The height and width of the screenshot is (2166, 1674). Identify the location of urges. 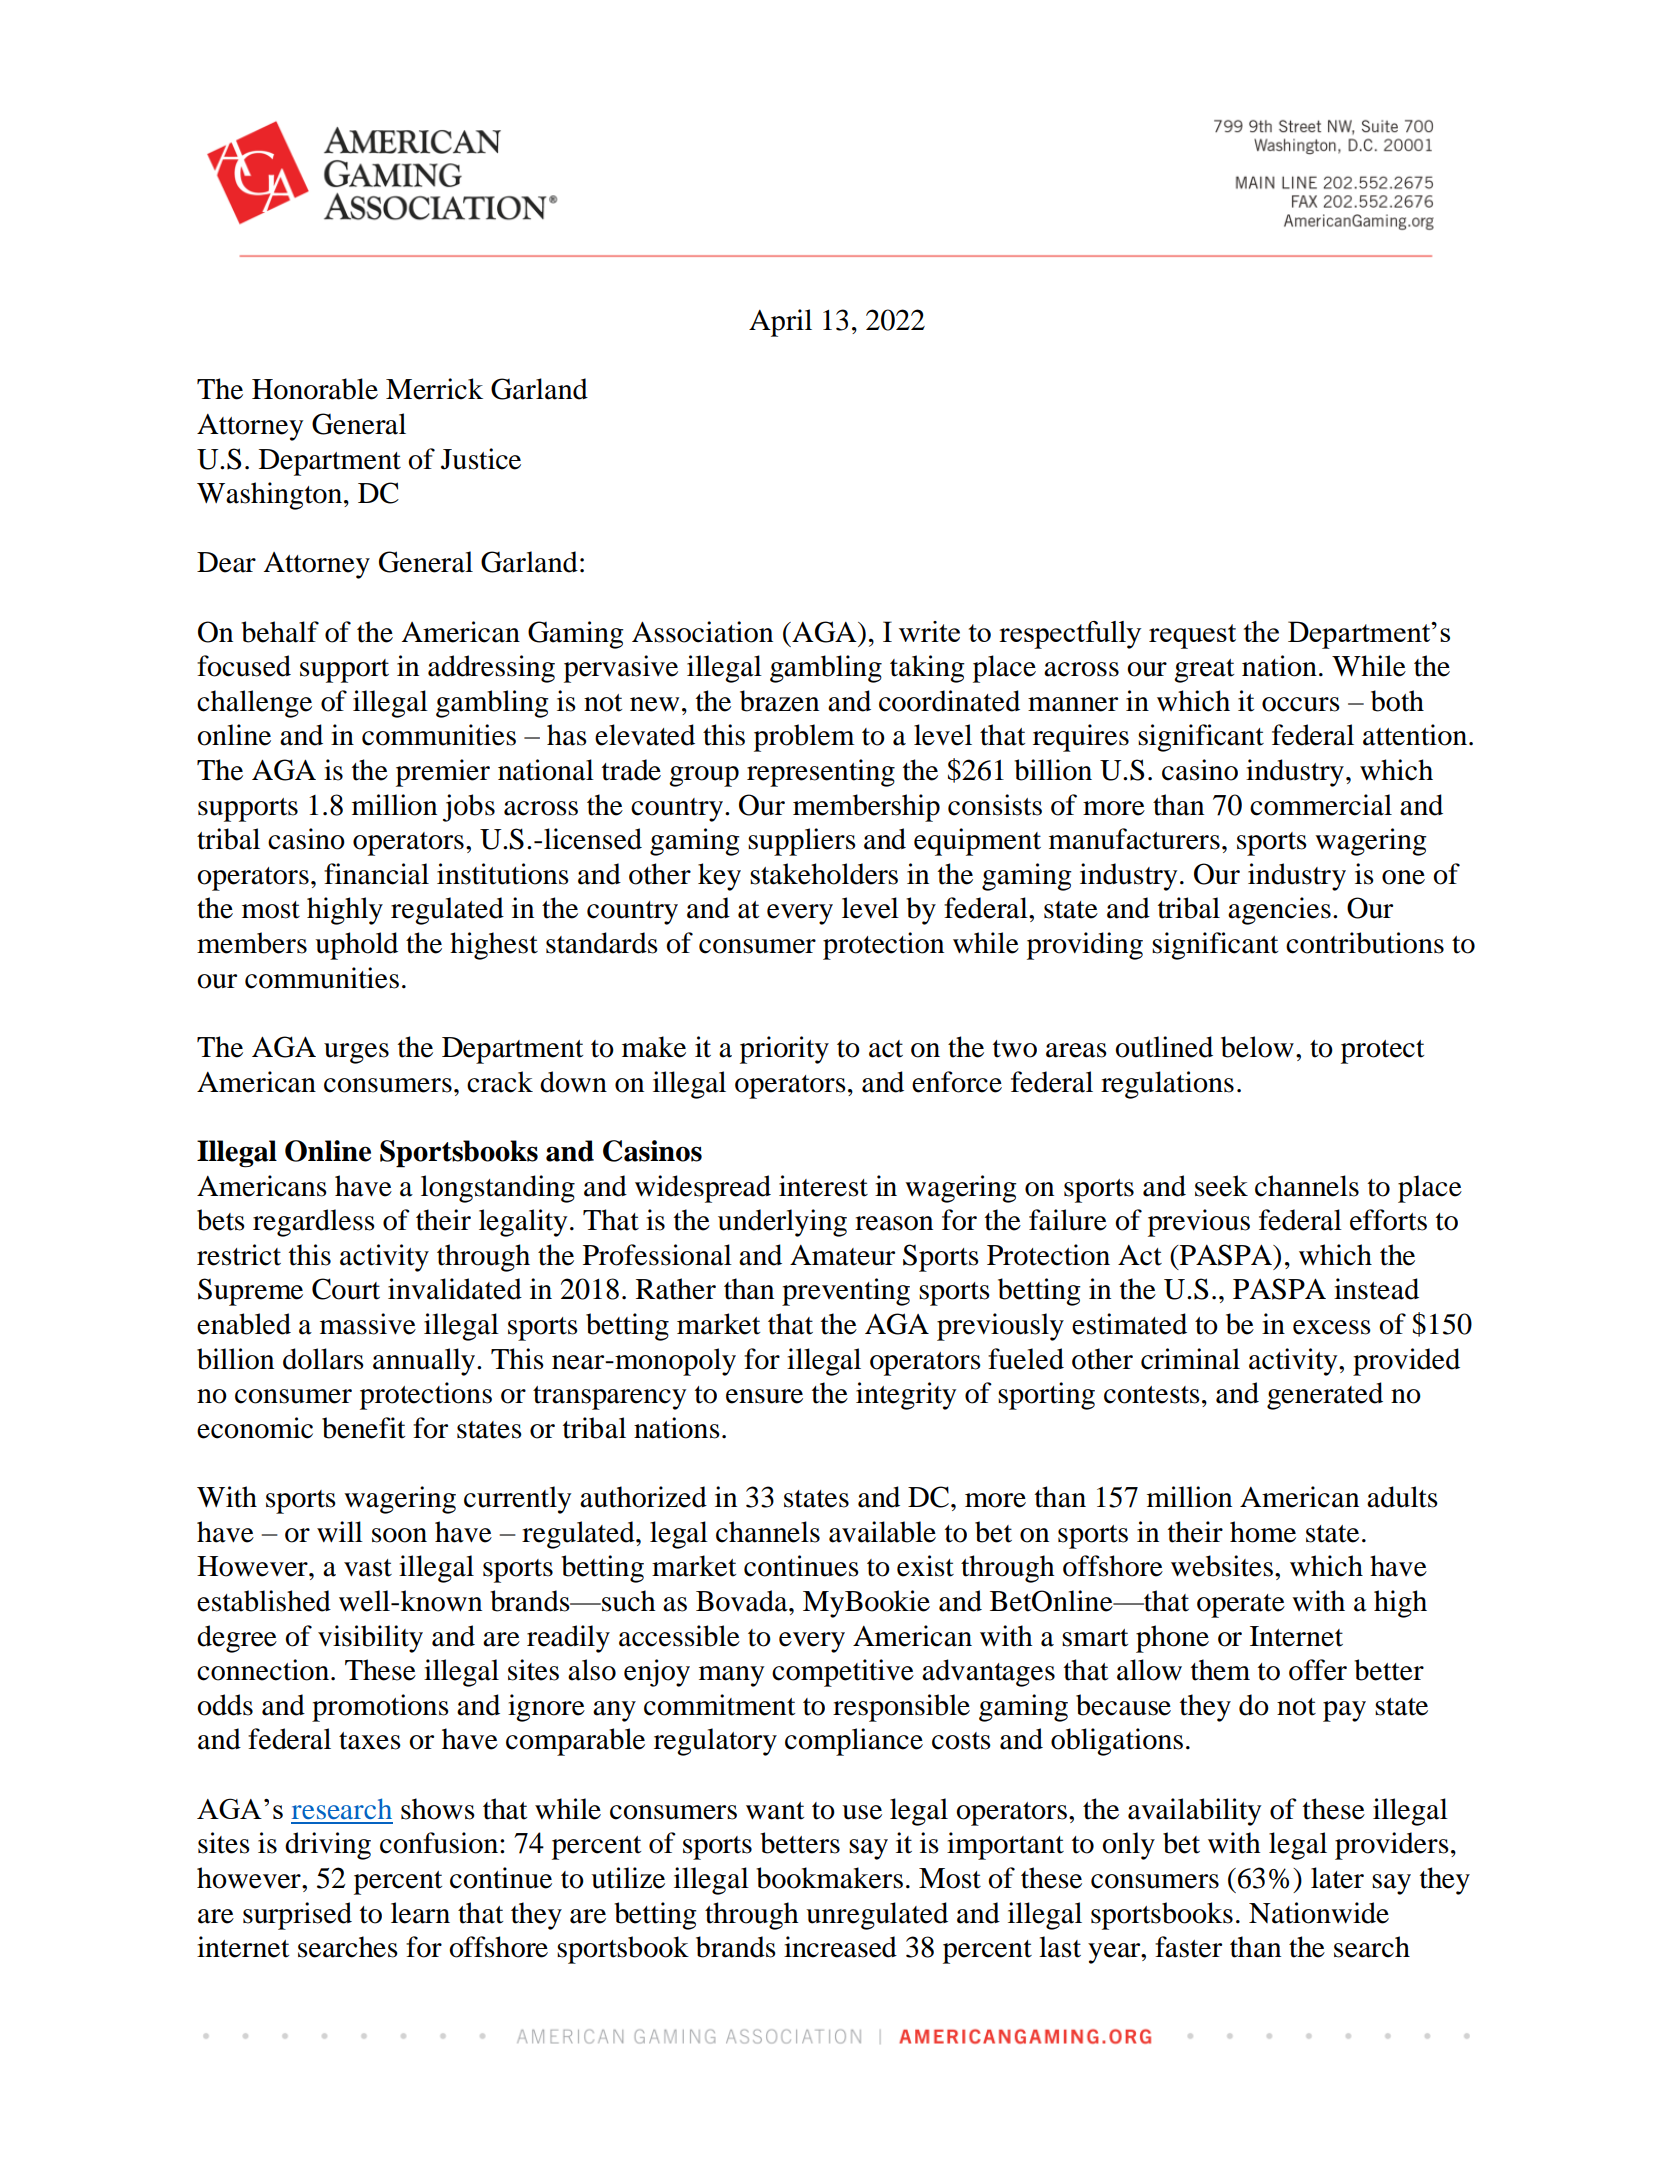
(356, 1053).
